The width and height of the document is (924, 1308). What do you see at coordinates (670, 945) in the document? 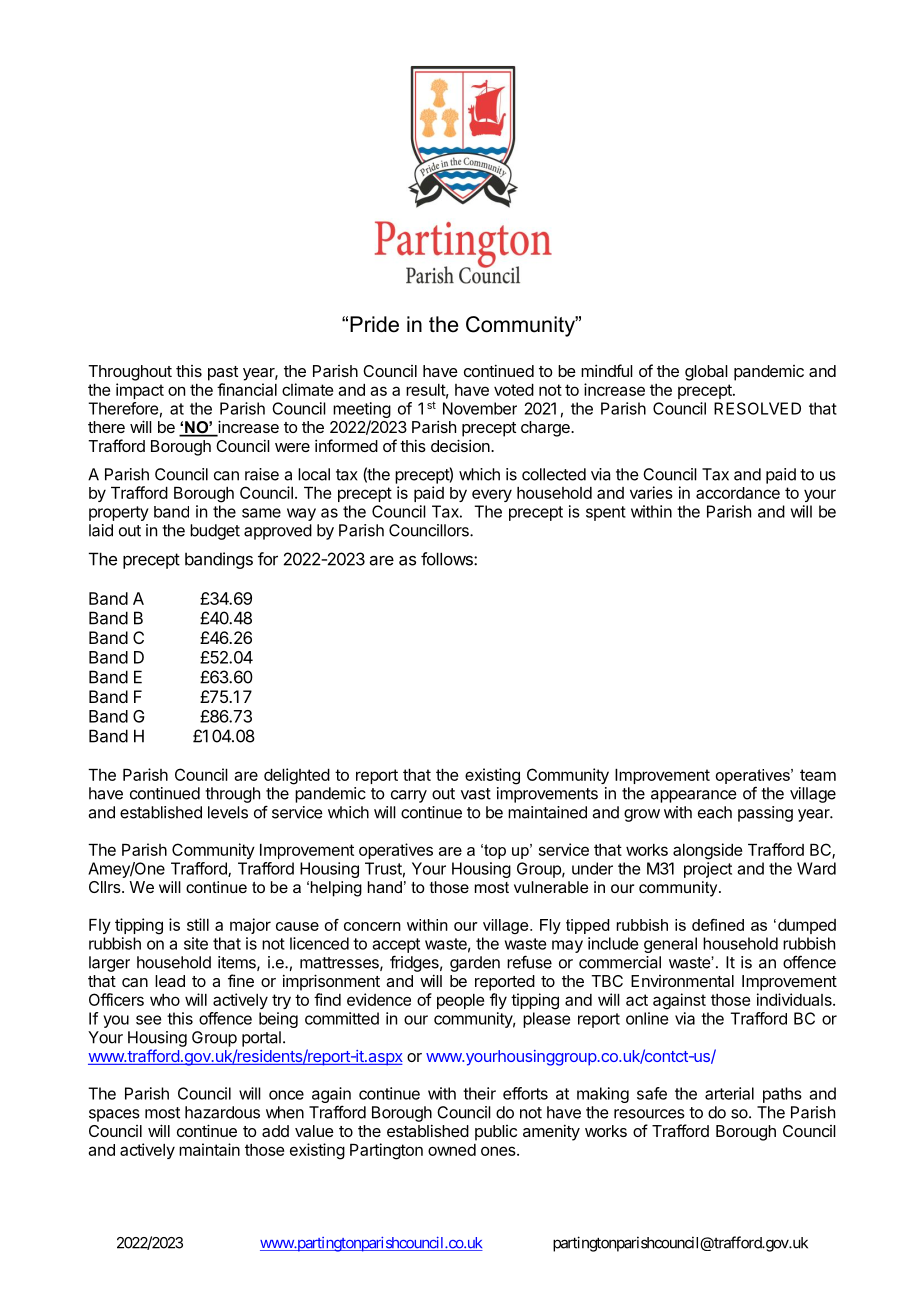
I see `general` at bounding box center [670, 945].
